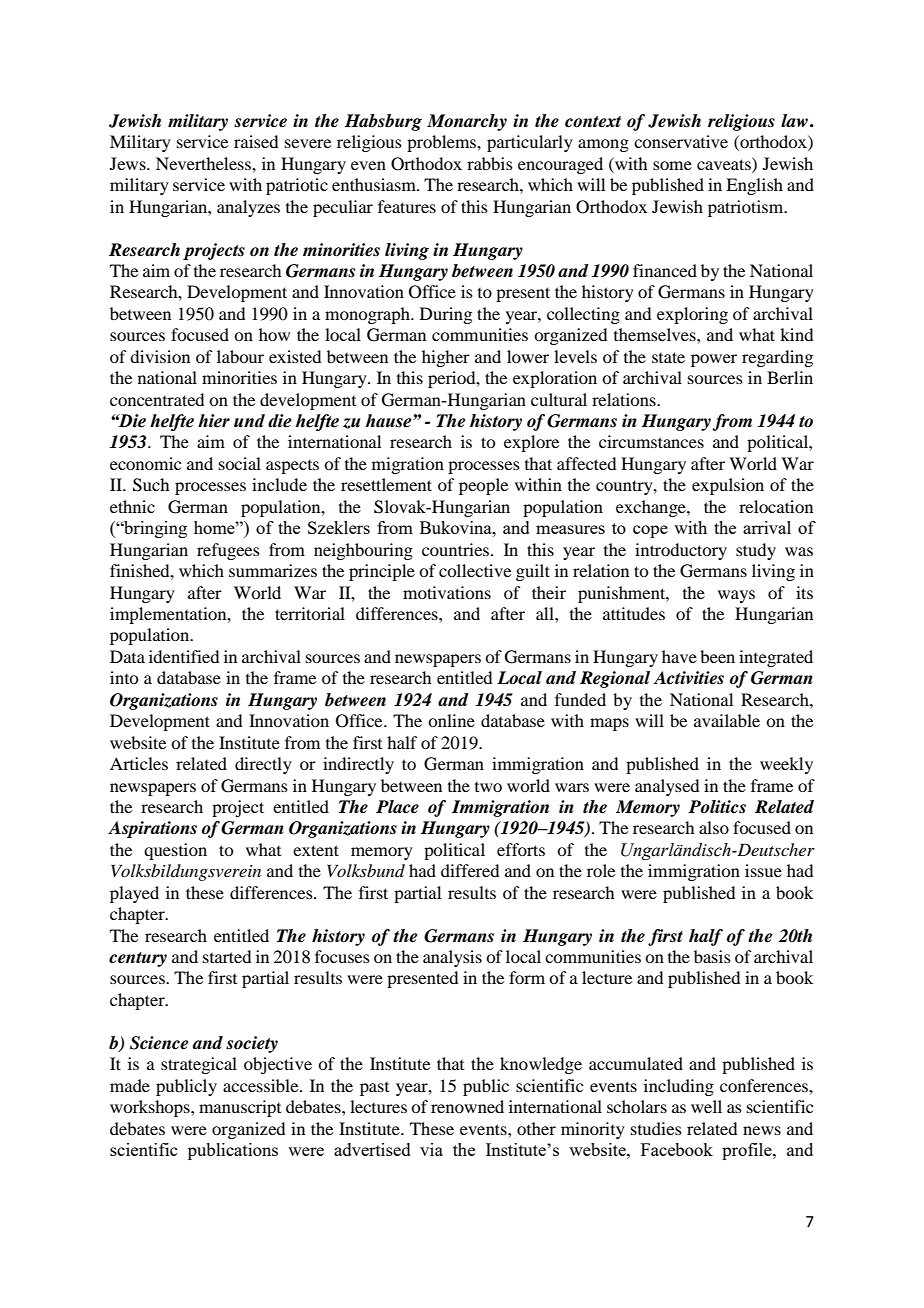 The width and height of the screenshot is (924, 1308). I want to click on manuscript, so click(240, 1108).
